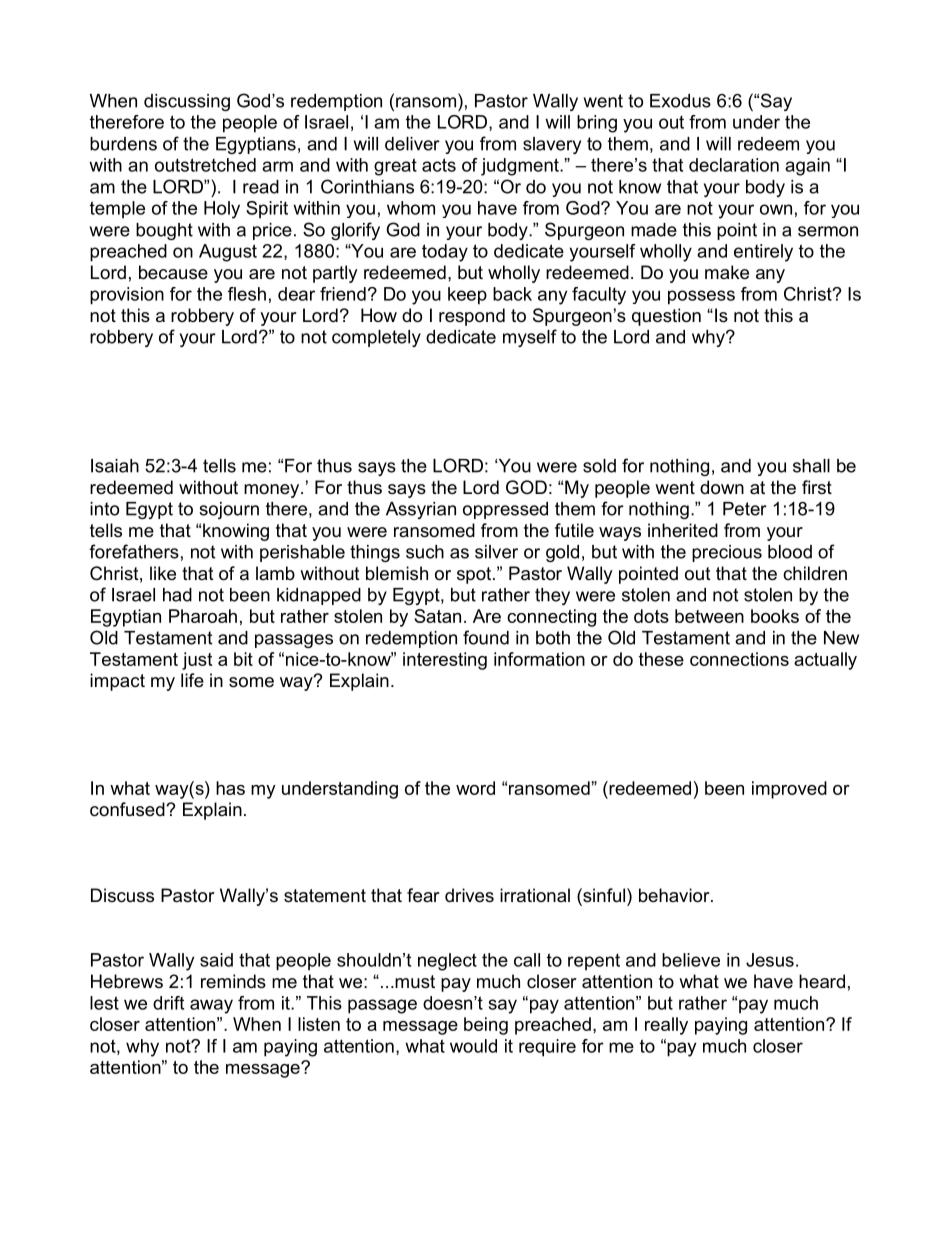  I want to click on interesting, so click(445, 661).
